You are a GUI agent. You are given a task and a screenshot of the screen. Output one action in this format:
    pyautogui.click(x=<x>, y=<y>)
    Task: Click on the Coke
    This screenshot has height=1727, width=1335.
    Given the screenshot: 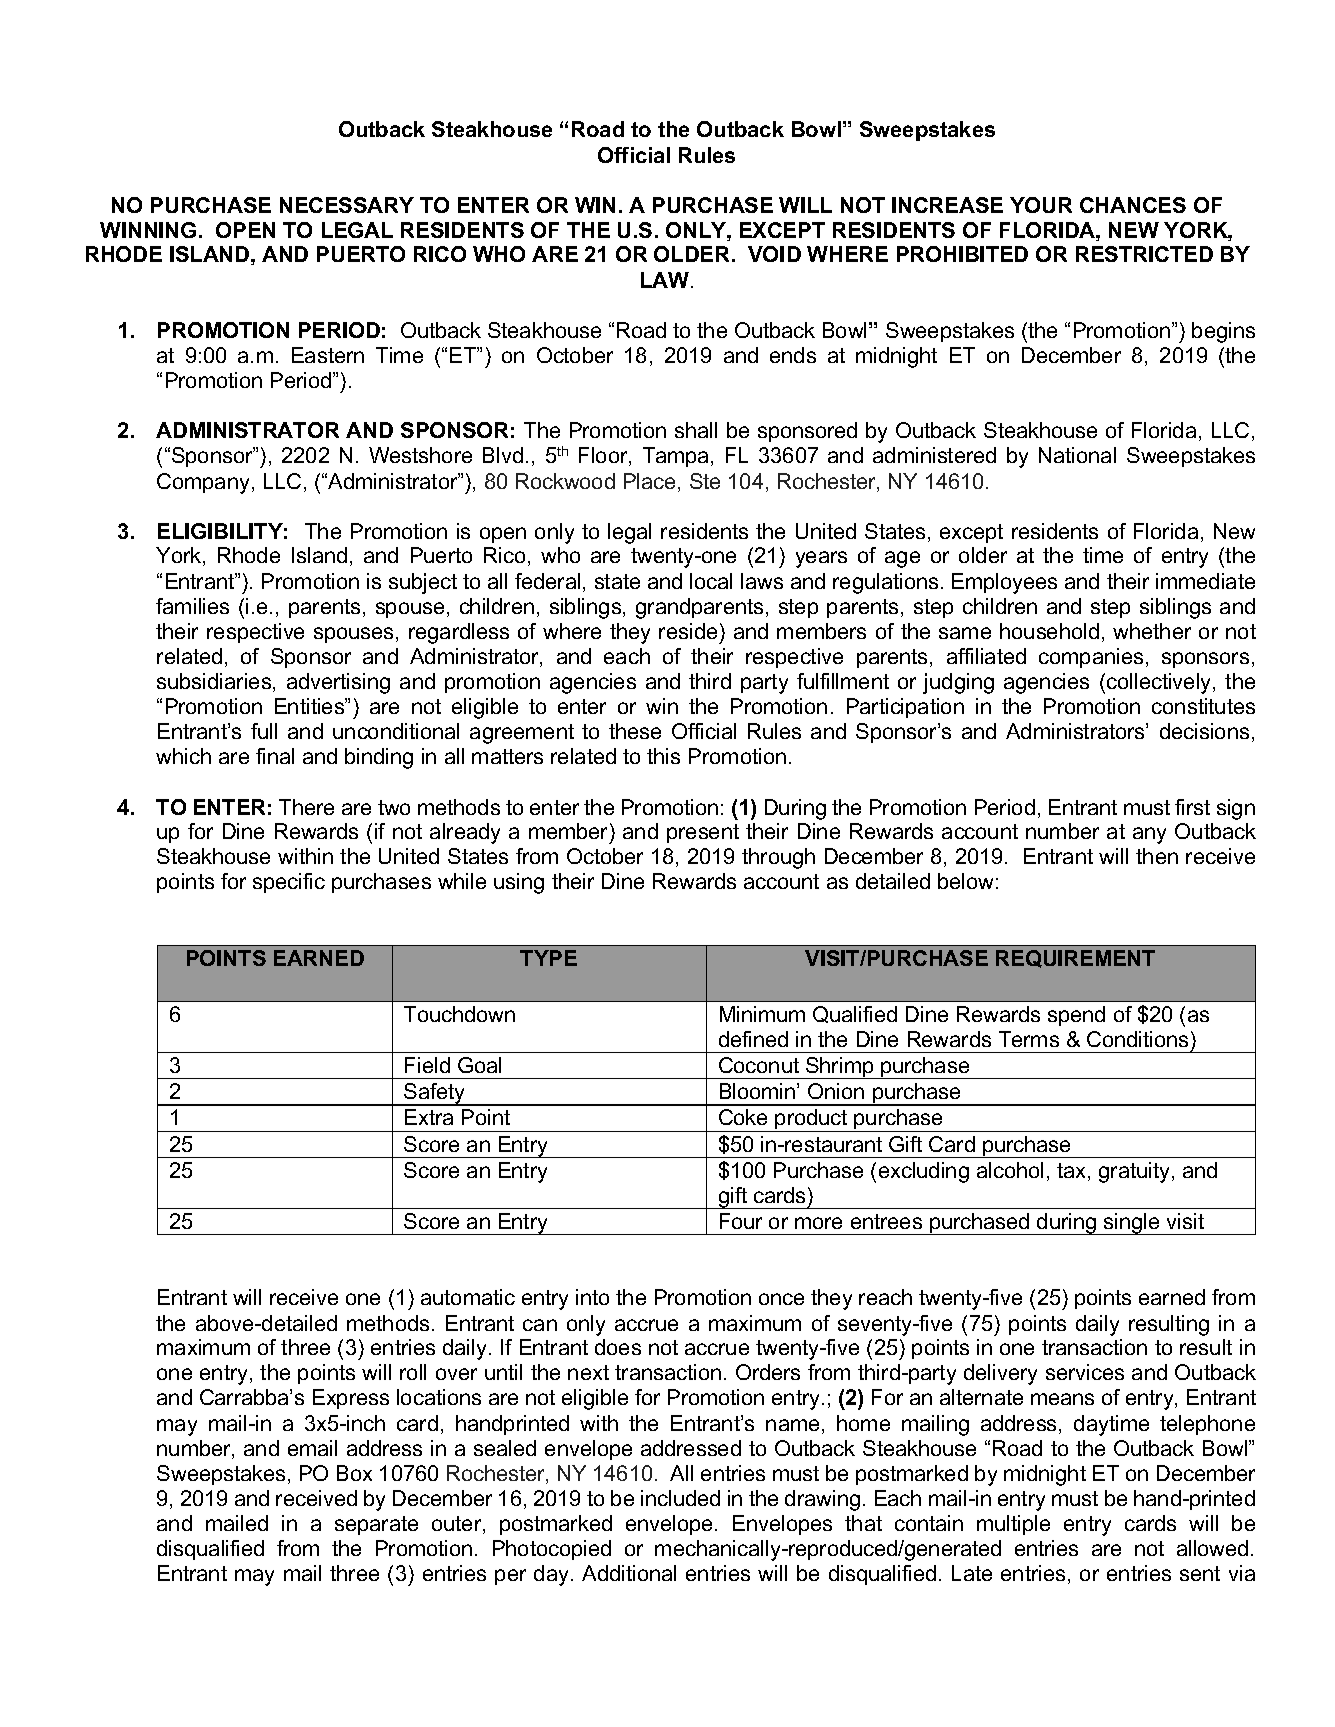 What is the action you would take?
    pyautogui.click(x=743, y=1117)
